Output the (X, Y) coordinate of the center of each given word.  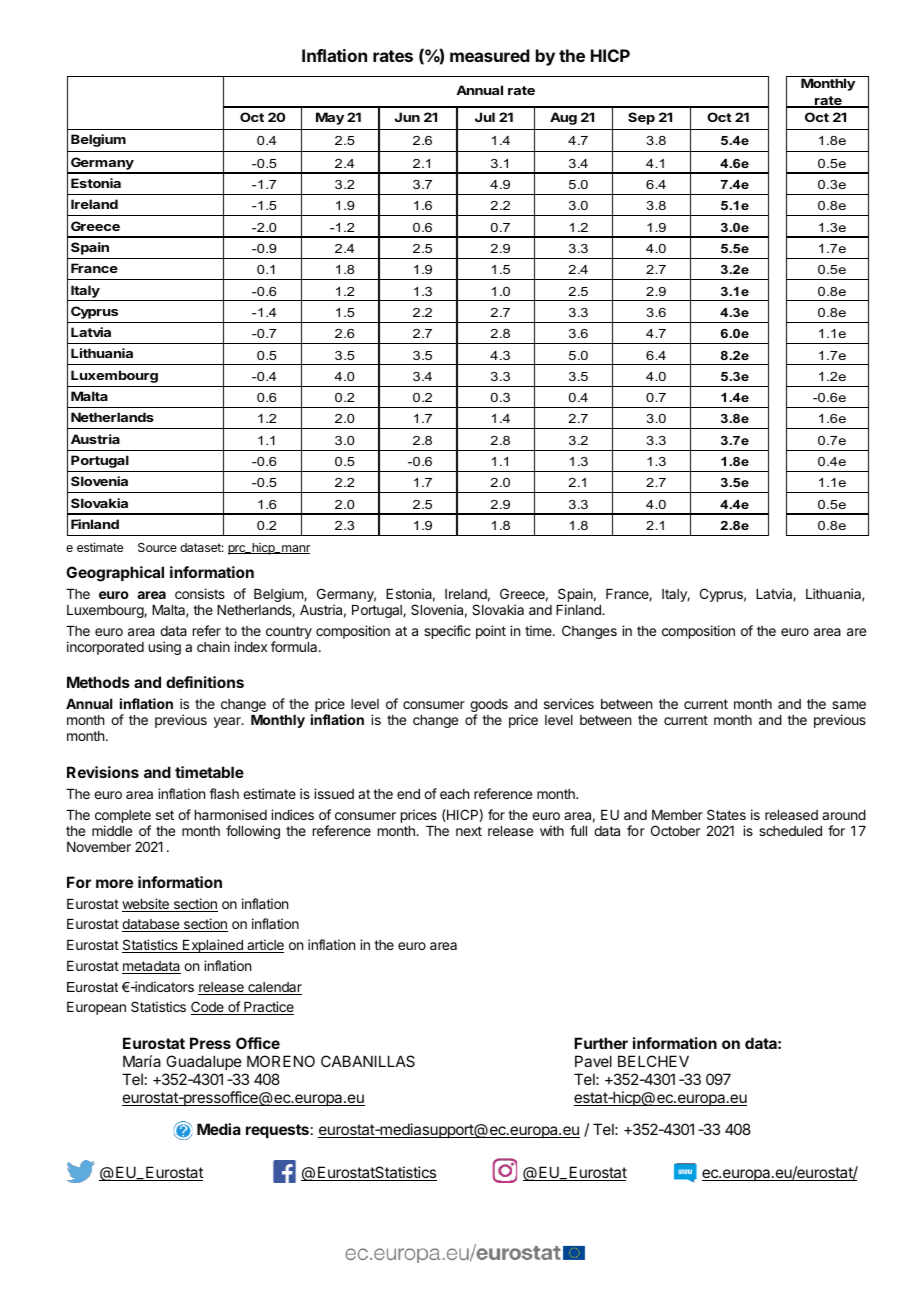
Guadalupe (204, 1062)
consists (200, 593)
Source (157, 547)
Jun (407, 117)
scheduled (790, 831)
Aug (563, 118)
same (849, 705)
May (330, 118)
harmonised (231, 814)
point (491, 632)
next (469, 831)
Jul (485, 117)
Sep (641, 118)
